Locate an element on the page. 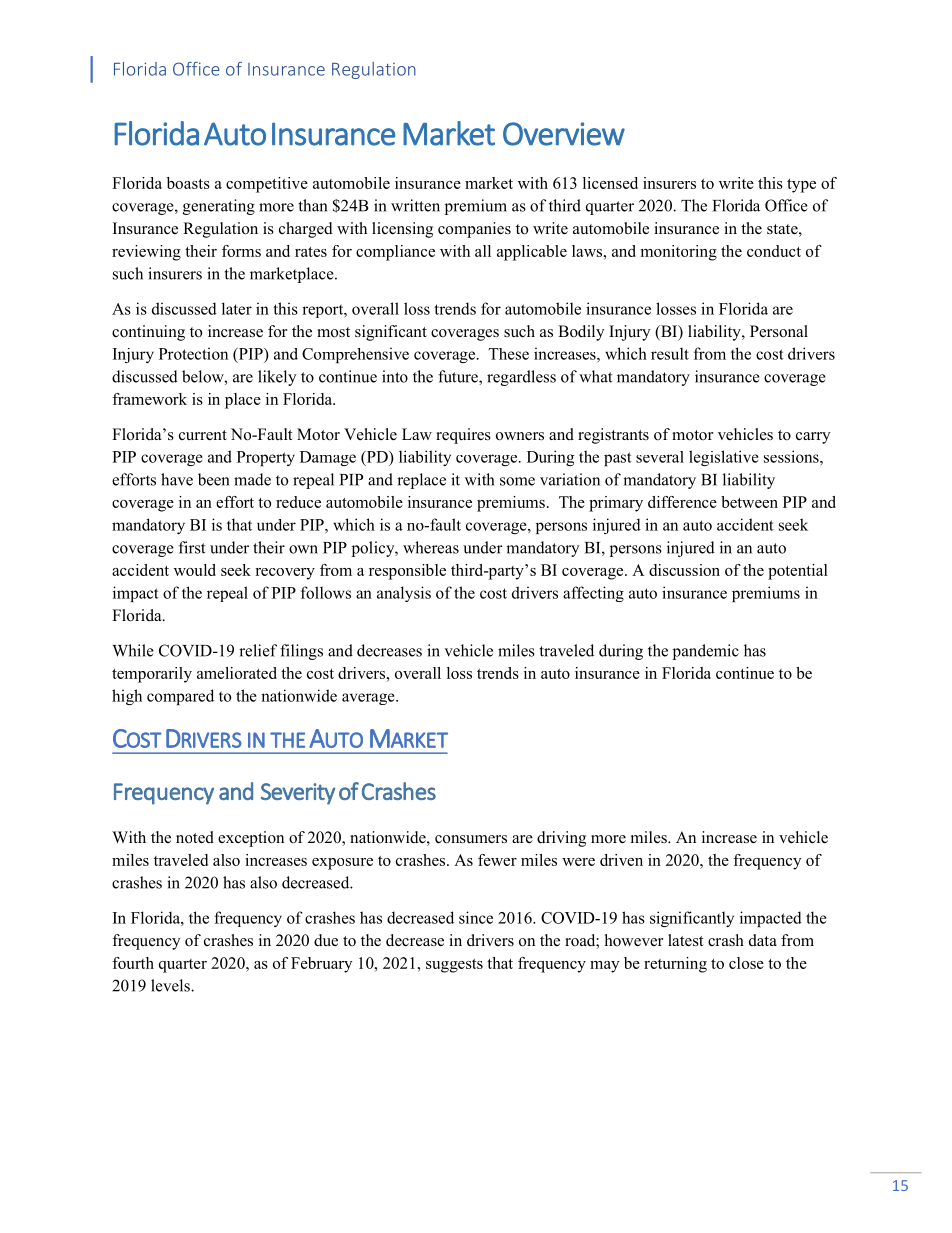  type is located at coordinates (801, 186).
